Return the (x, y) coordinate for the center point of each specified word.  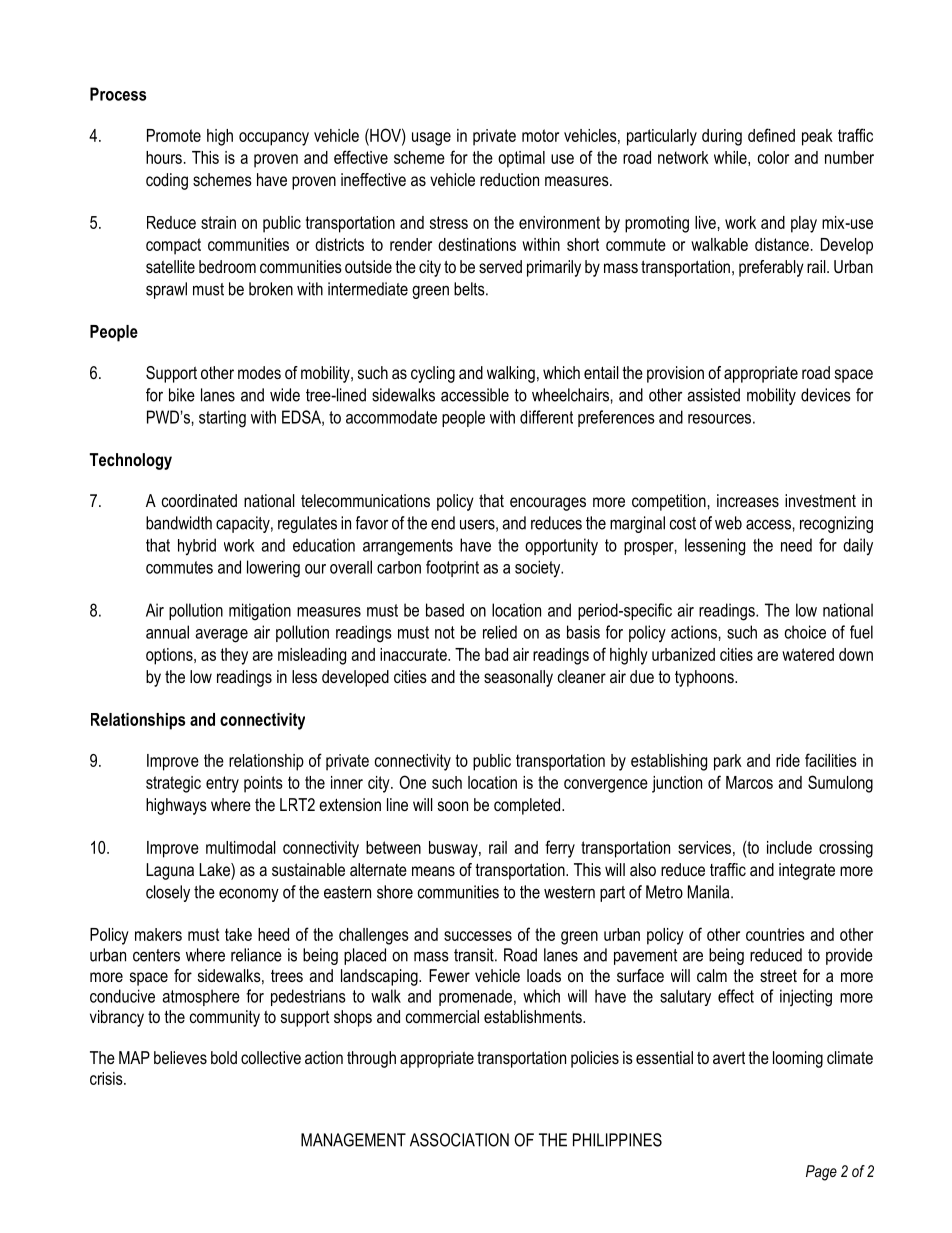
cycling (433, 374)
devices (826, 395)
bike (182, 395)
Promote (174, 135)
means (433, 871)
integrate (807, 871)
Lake (215, 869)
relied (500, 632)
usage (431, 139)
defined (771, 135)
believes (180, 1057)
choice (805, 632)
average (222, 636)
